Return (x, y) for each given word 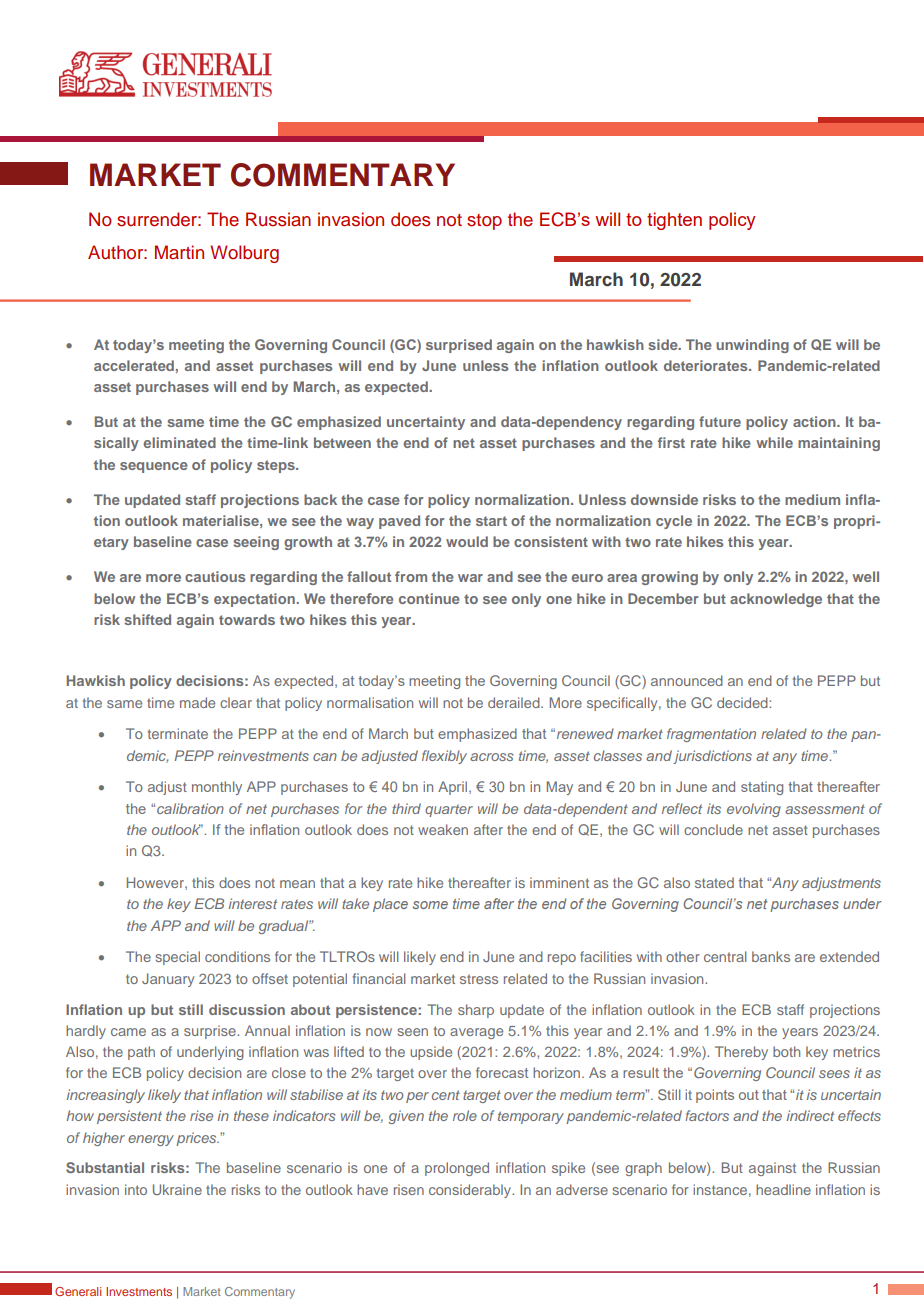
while (774, 442)
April (452, 788)
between (342, 442)
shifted (147, 619)
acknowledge (776, 600)
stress (479, 979)
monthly (217, 788)
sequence (154, 467)
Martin (179, 252)
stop (484, 222)
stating (762, 788)
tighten (674, 221)
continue (429, 598)
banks (771, 956)
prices (197, 1139)
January (168, 980)
